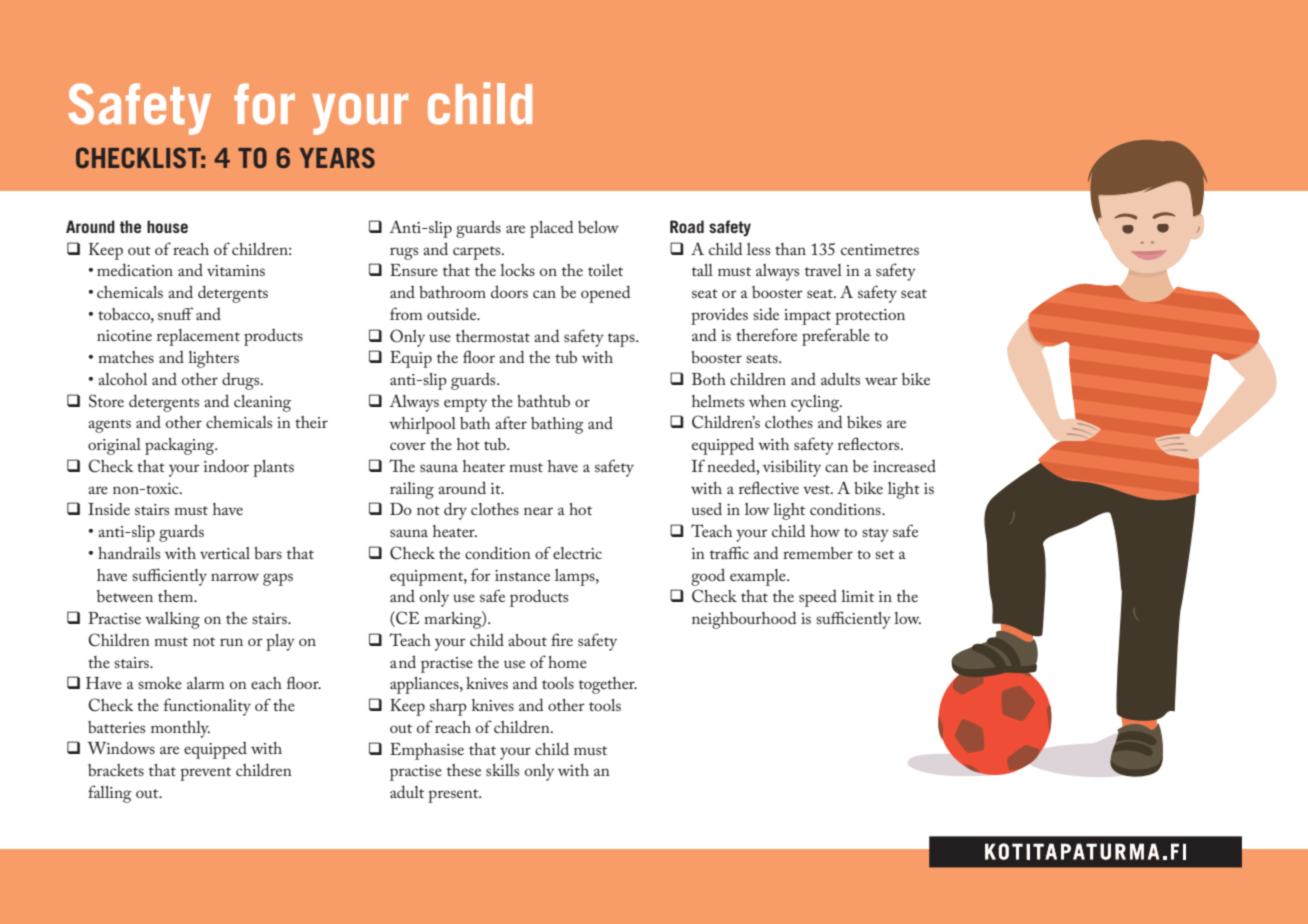  Describe the element at coordinates (790, 249) in the screenshot. I see `than` at that location.
